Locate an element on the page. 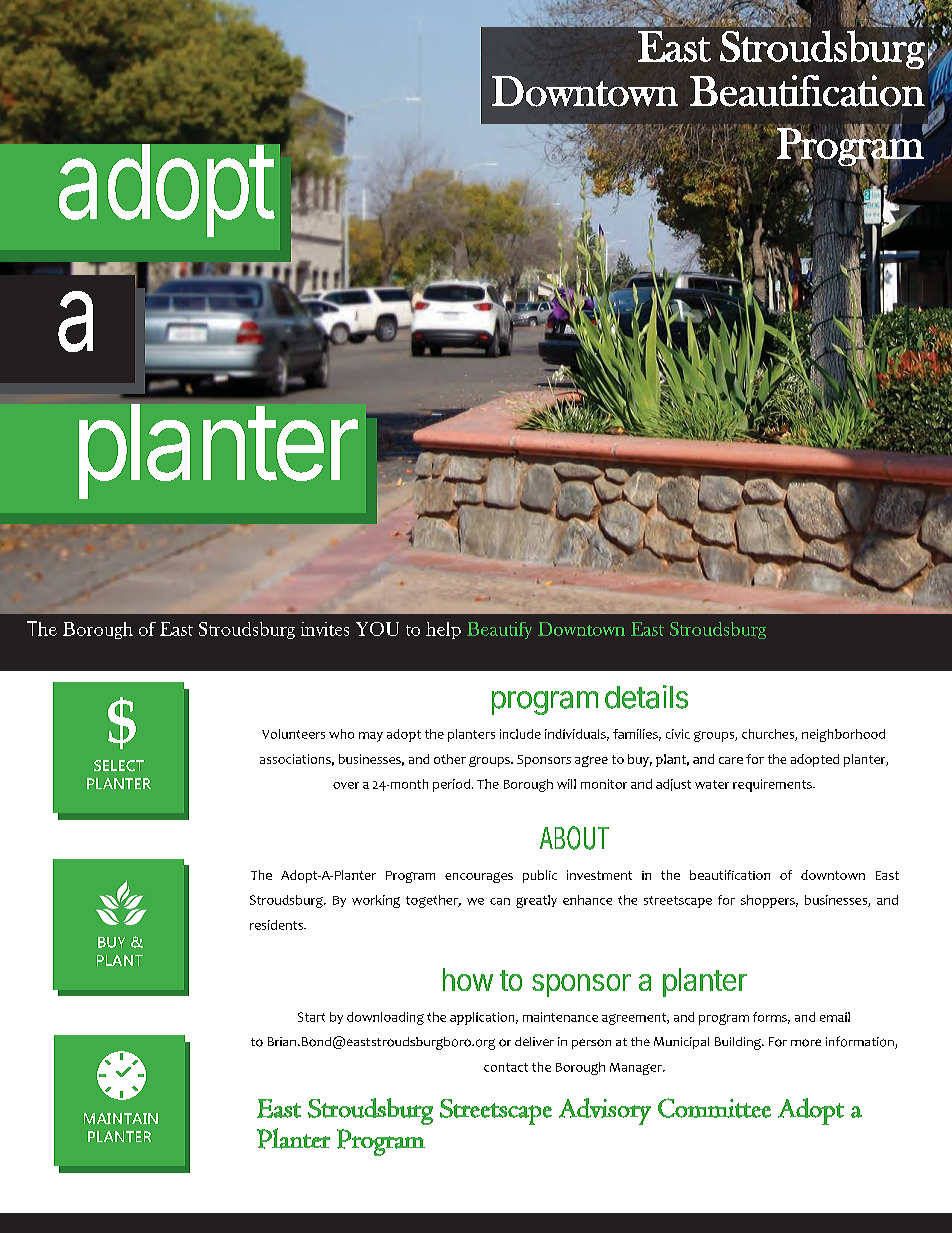  Beautify is located at coordinates (499, 630).
